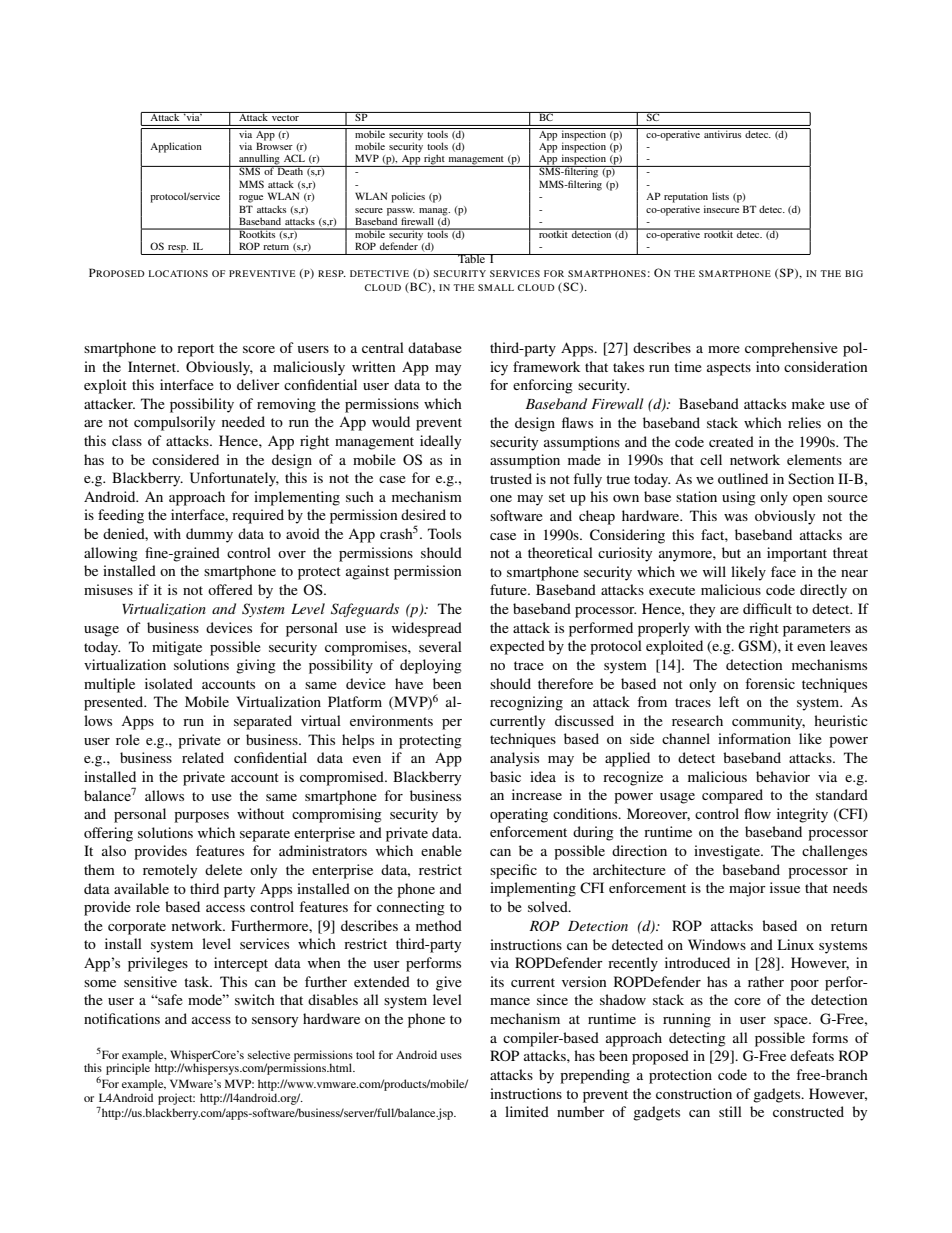 The width and height of the screenshot is (952, 1233). I want to click on limited, so click(527, 1111).
